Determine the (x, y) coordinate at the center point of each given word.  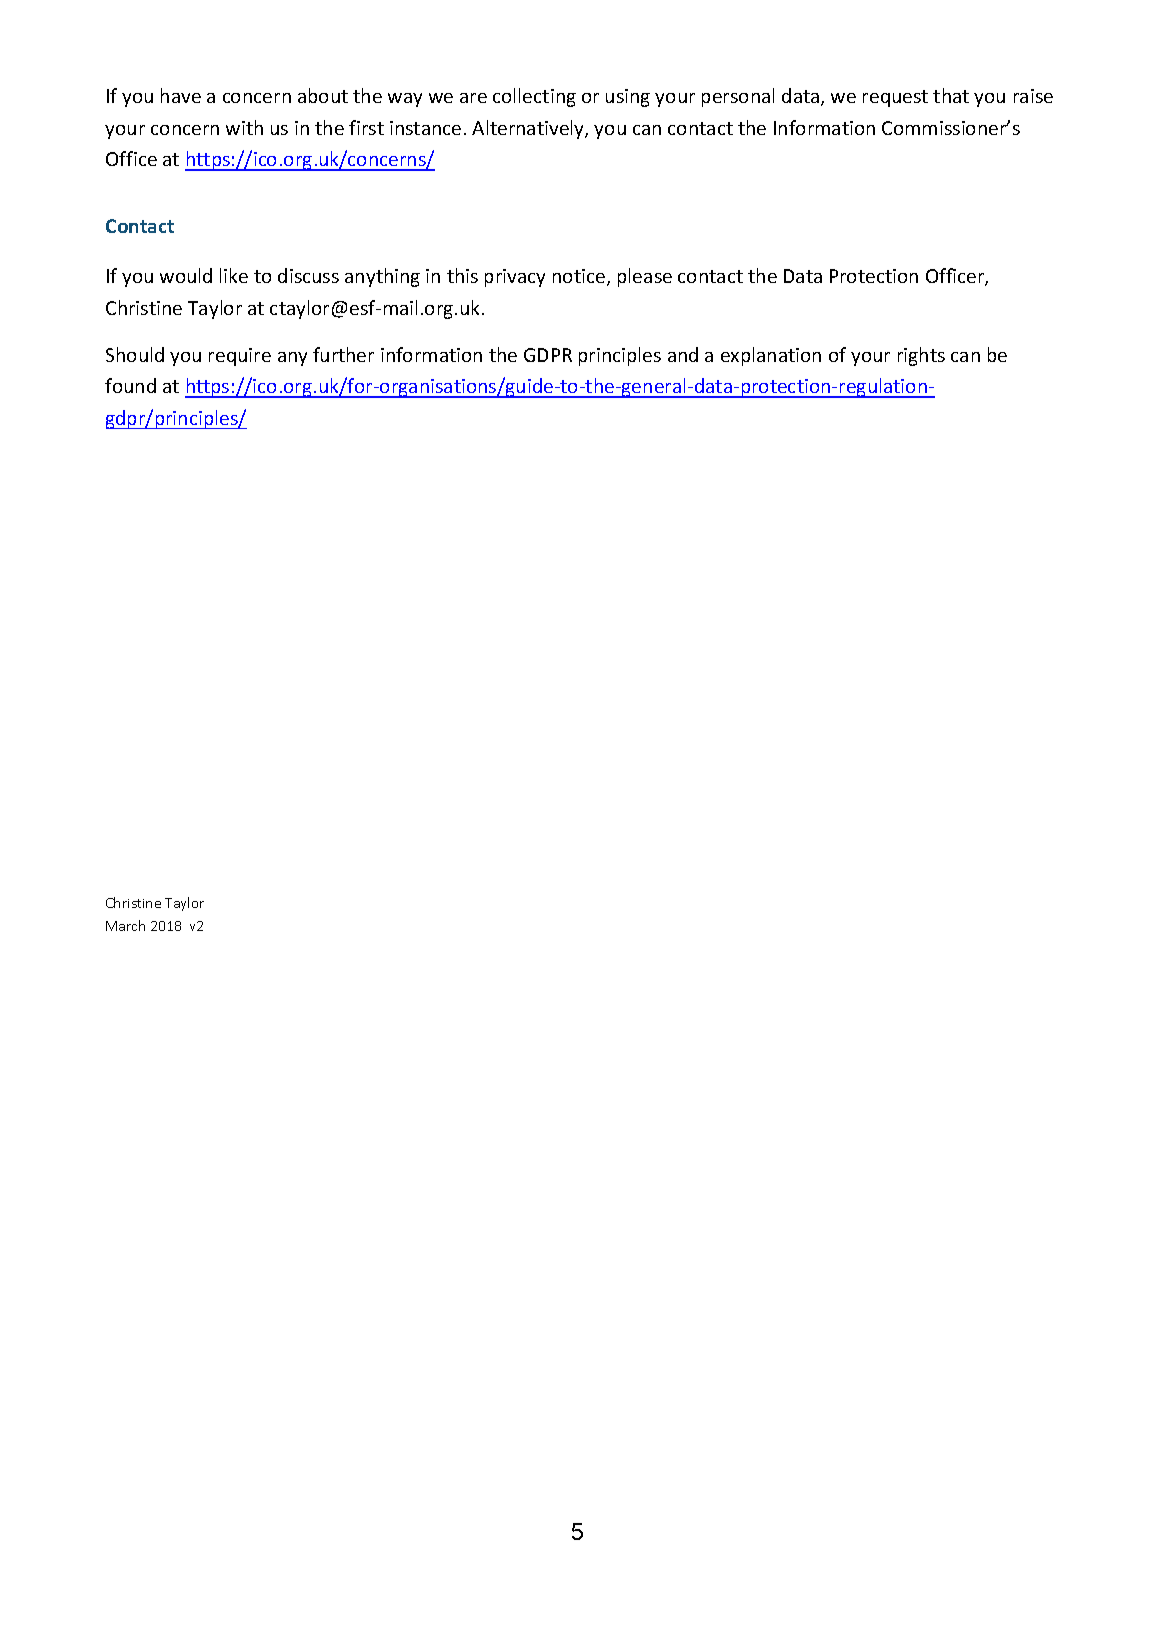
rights (921, 356)
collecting (534, 97)
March (125, 925)
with (244, 127)
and (683, 354)
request (895, 98)
